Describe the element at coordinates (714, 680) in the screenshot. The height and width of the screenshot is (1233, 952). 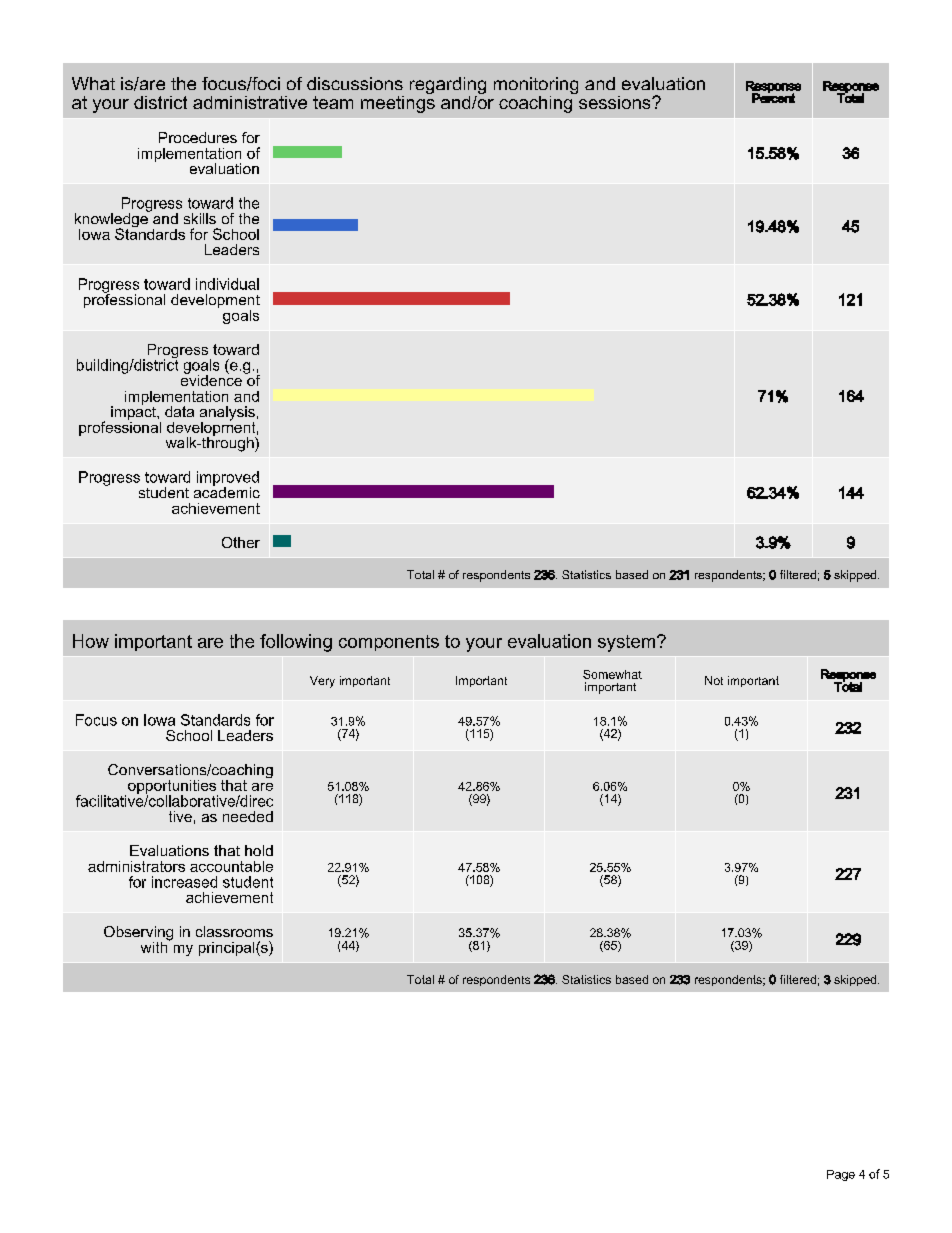
I see `Not` at that location.
